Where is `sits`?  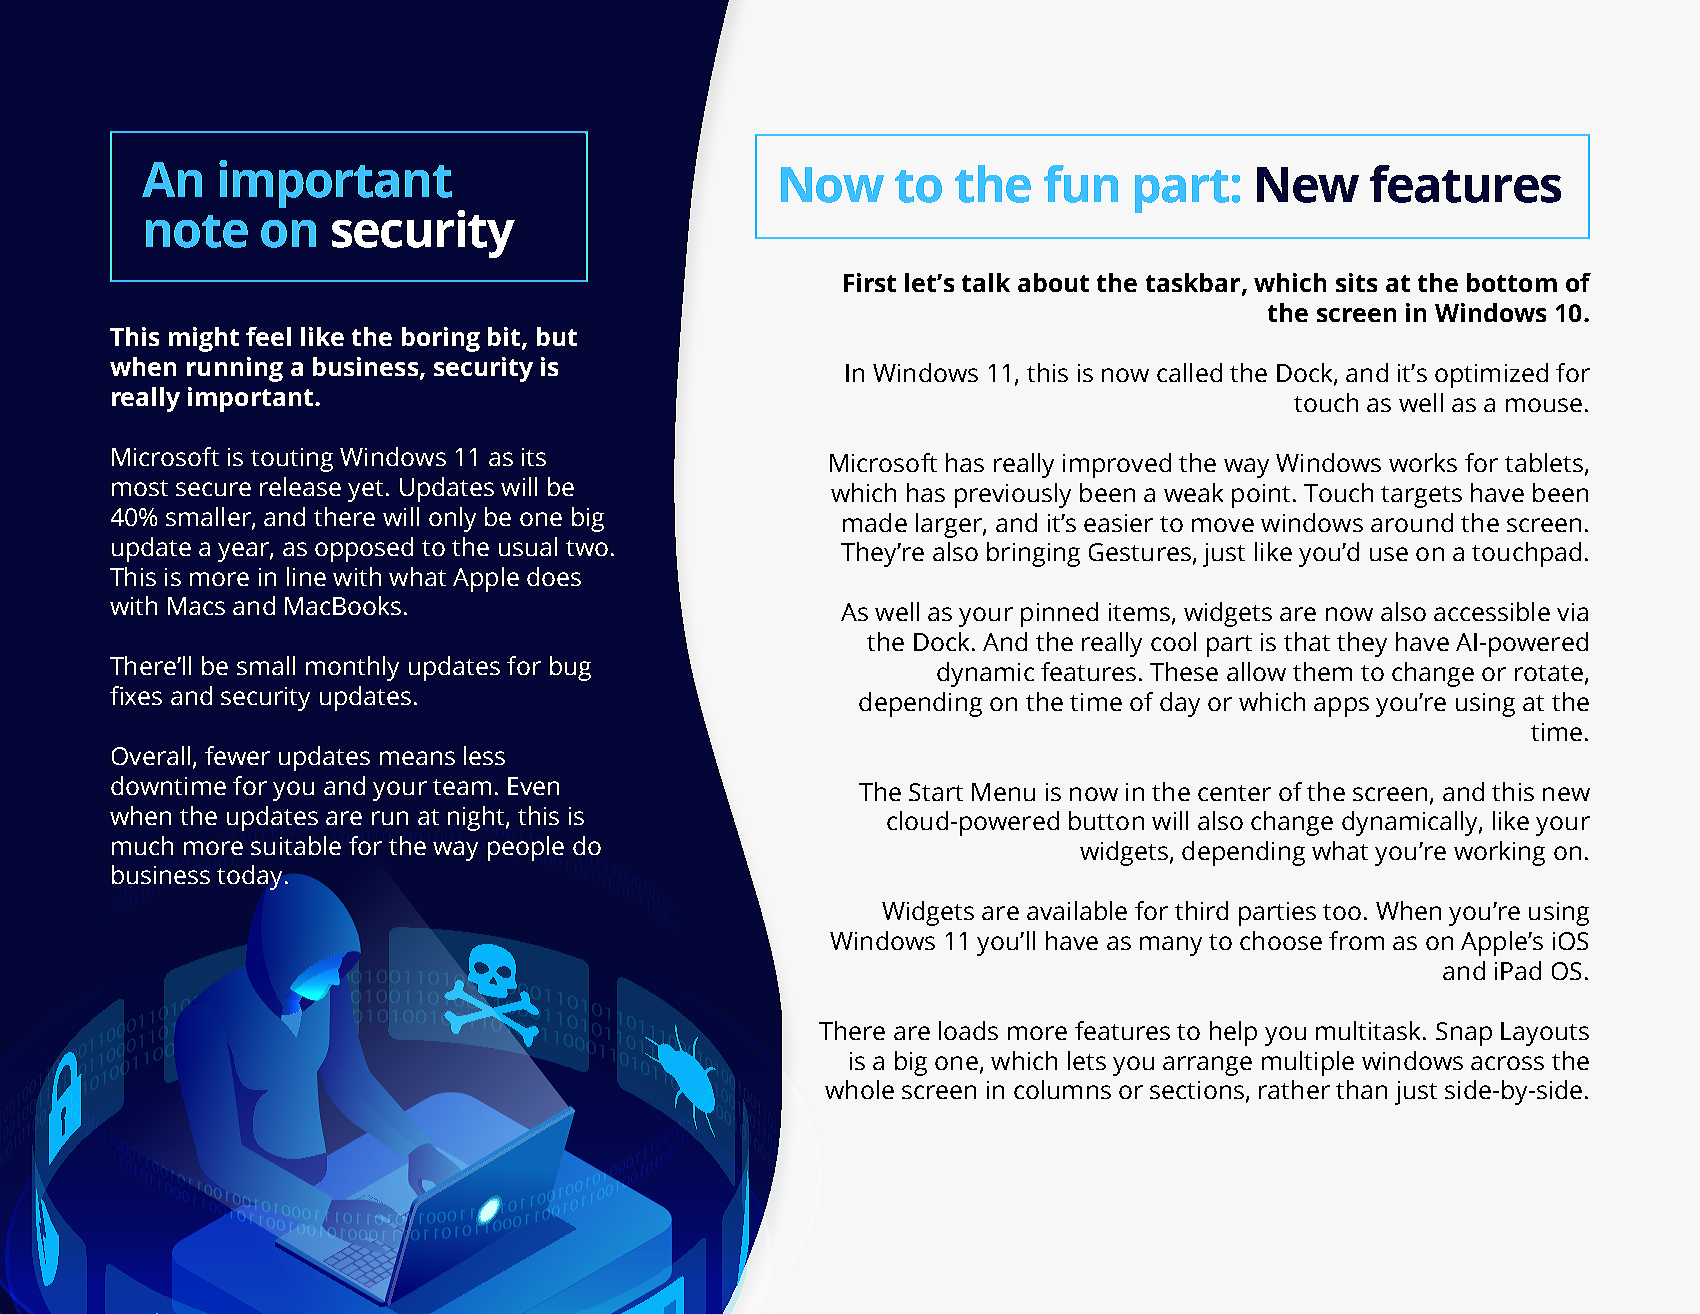 sits is located at coordinates (1356, 282).
